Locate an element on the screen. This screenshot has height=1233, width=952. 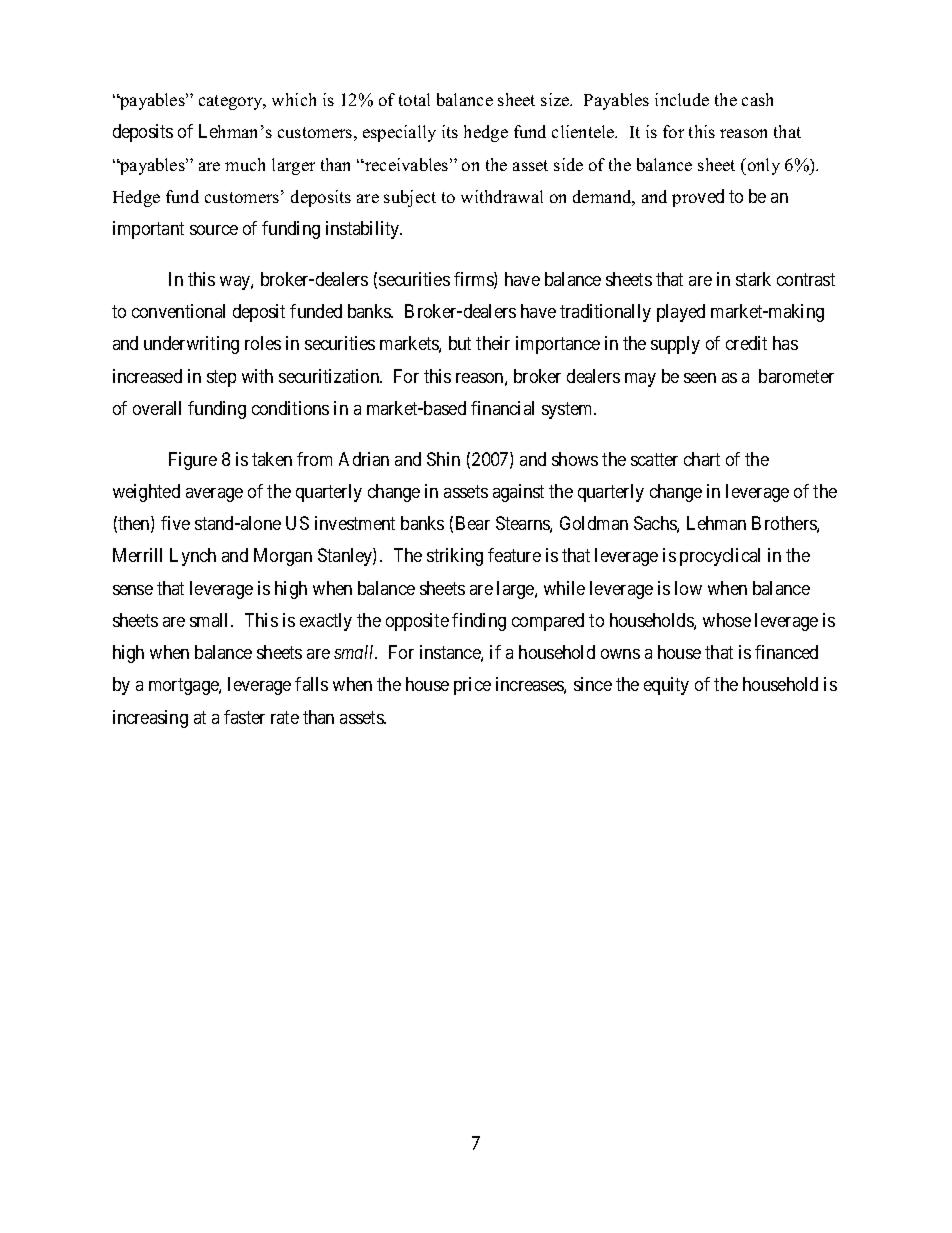
cash is located at coordinates (757, 99).
